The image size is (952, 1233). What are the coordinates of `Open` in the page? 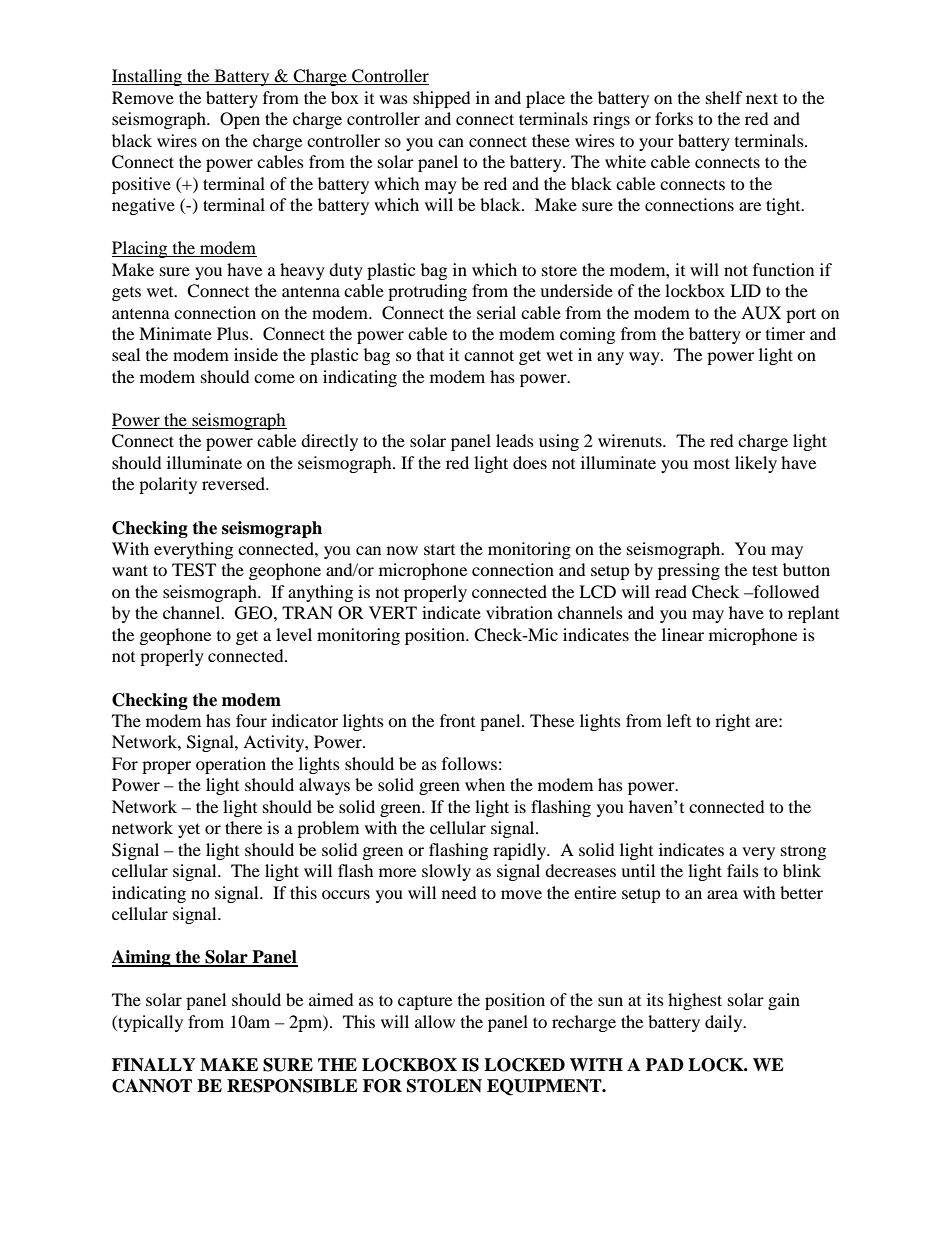 It's located at (240, 120).
